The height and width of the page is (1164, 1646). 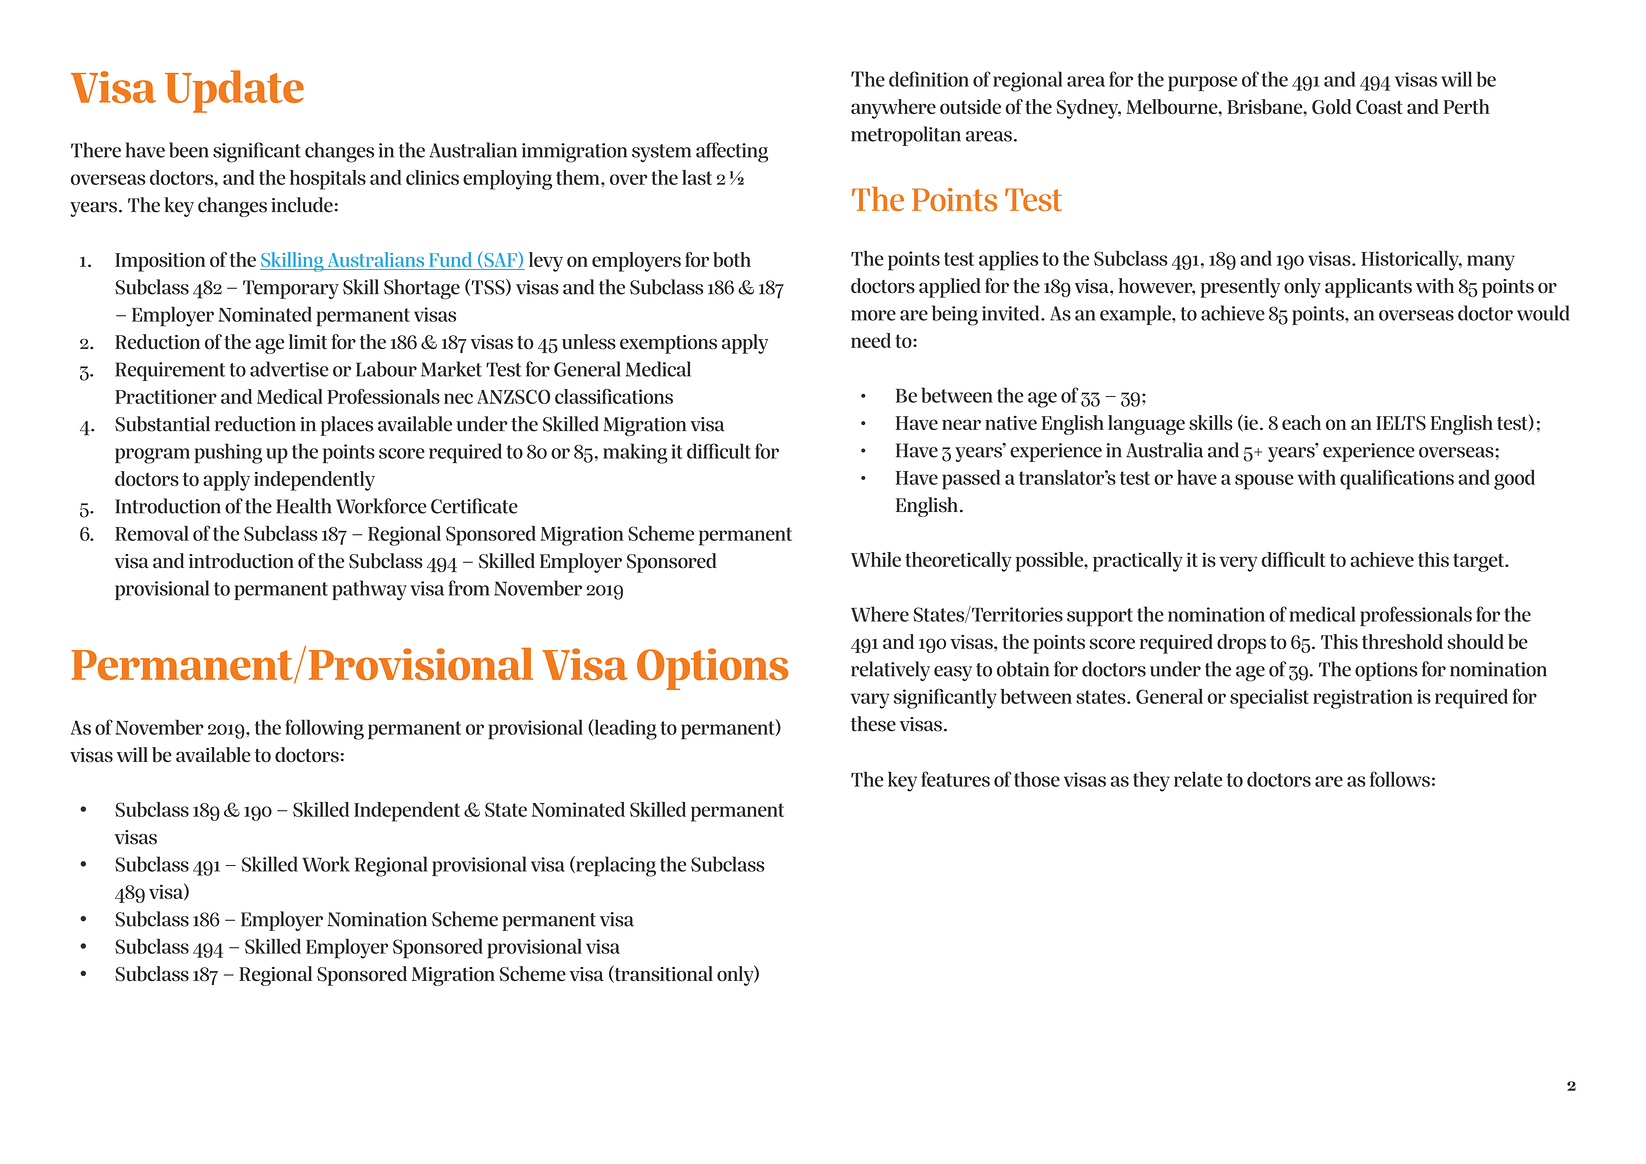 What do you see at coordinates (234, 91) in the page?
I see `Update` at bounding box center [234, 91].
